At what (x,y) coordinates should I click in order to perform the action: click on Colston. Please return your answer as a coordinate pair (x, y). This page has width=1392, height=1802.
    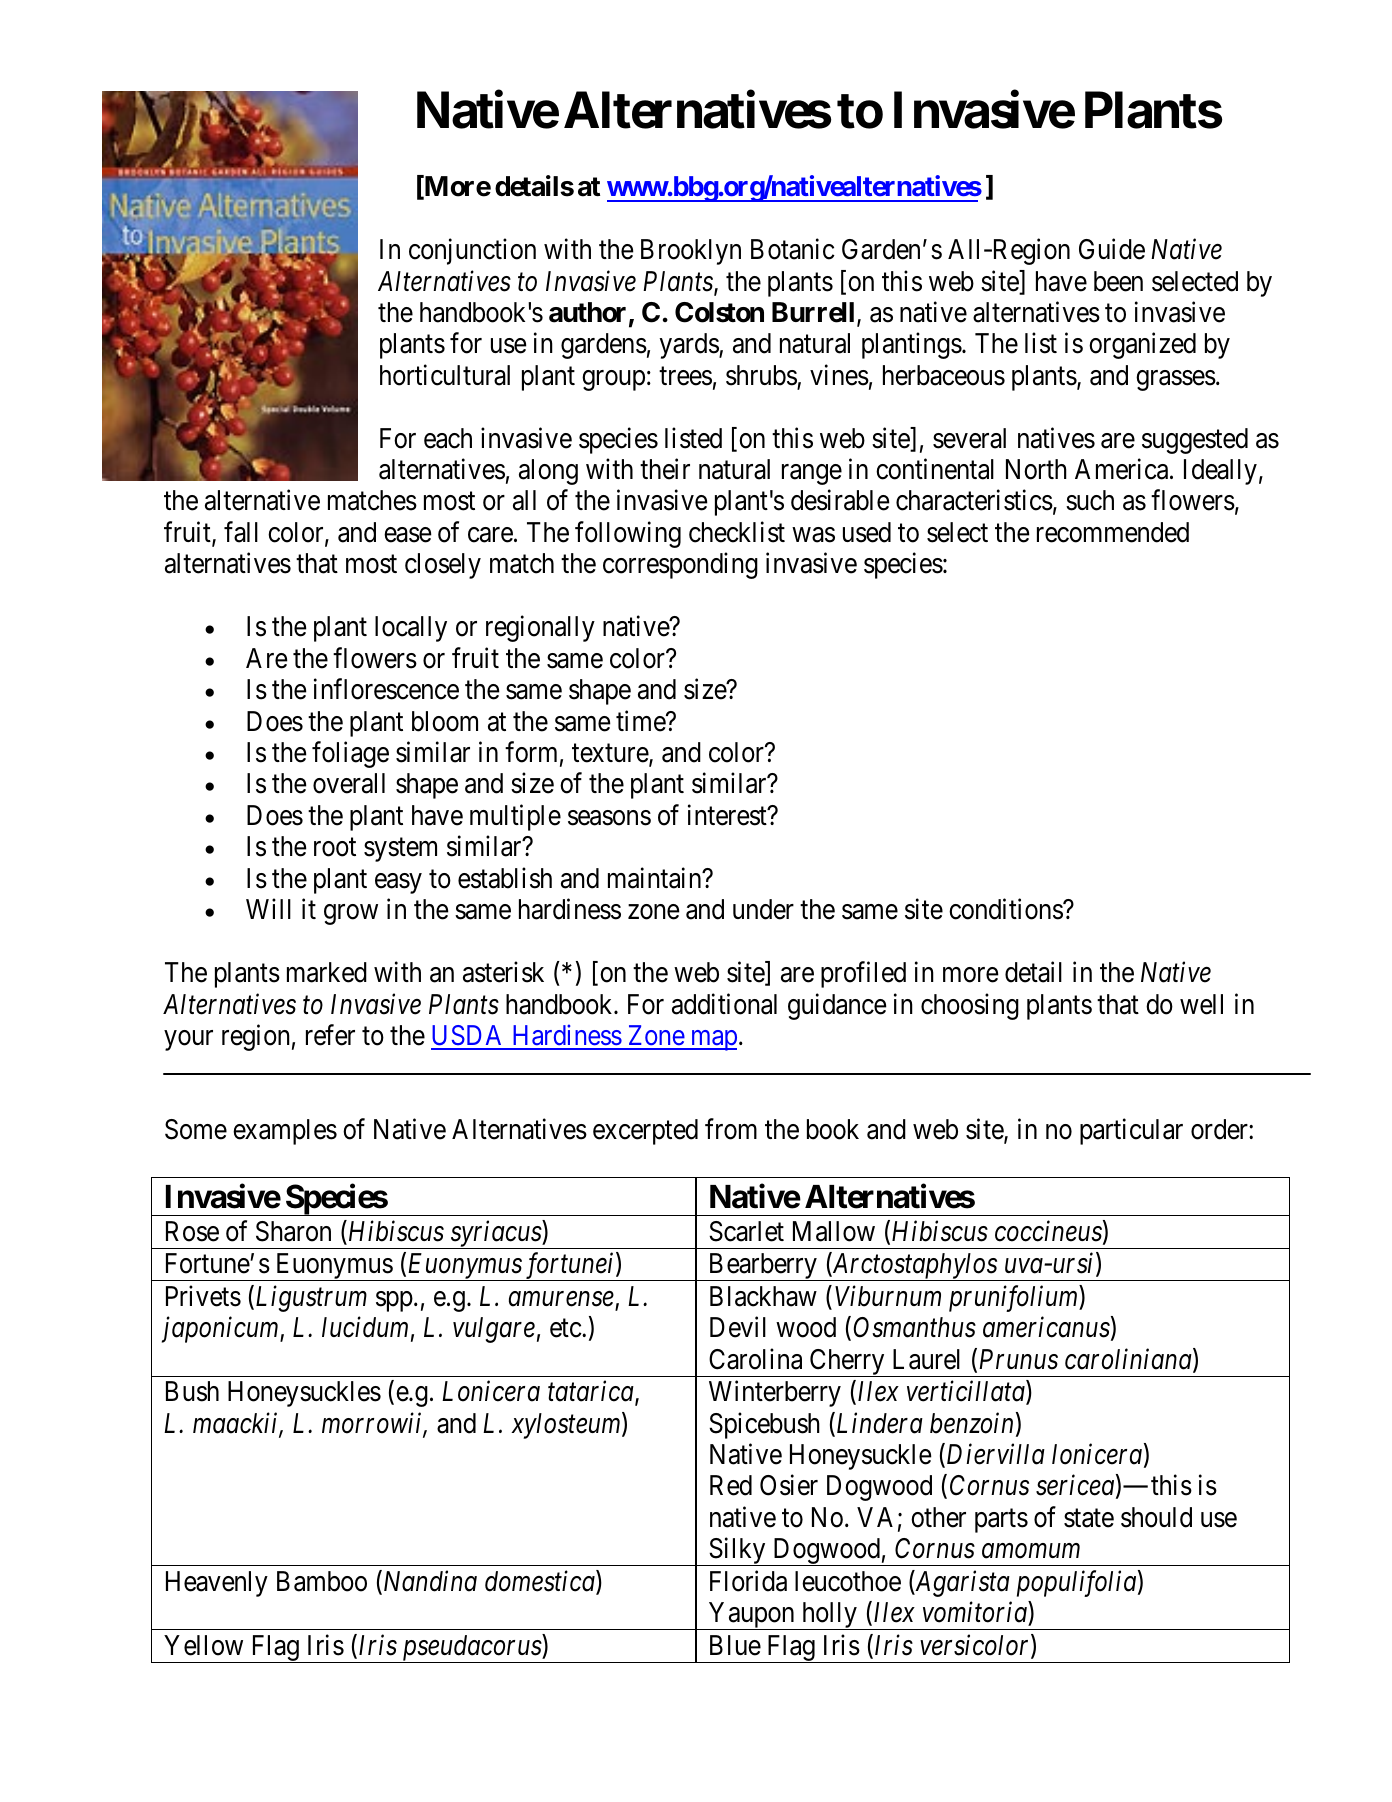
    Looking at the image, I should click on (719, 312).
